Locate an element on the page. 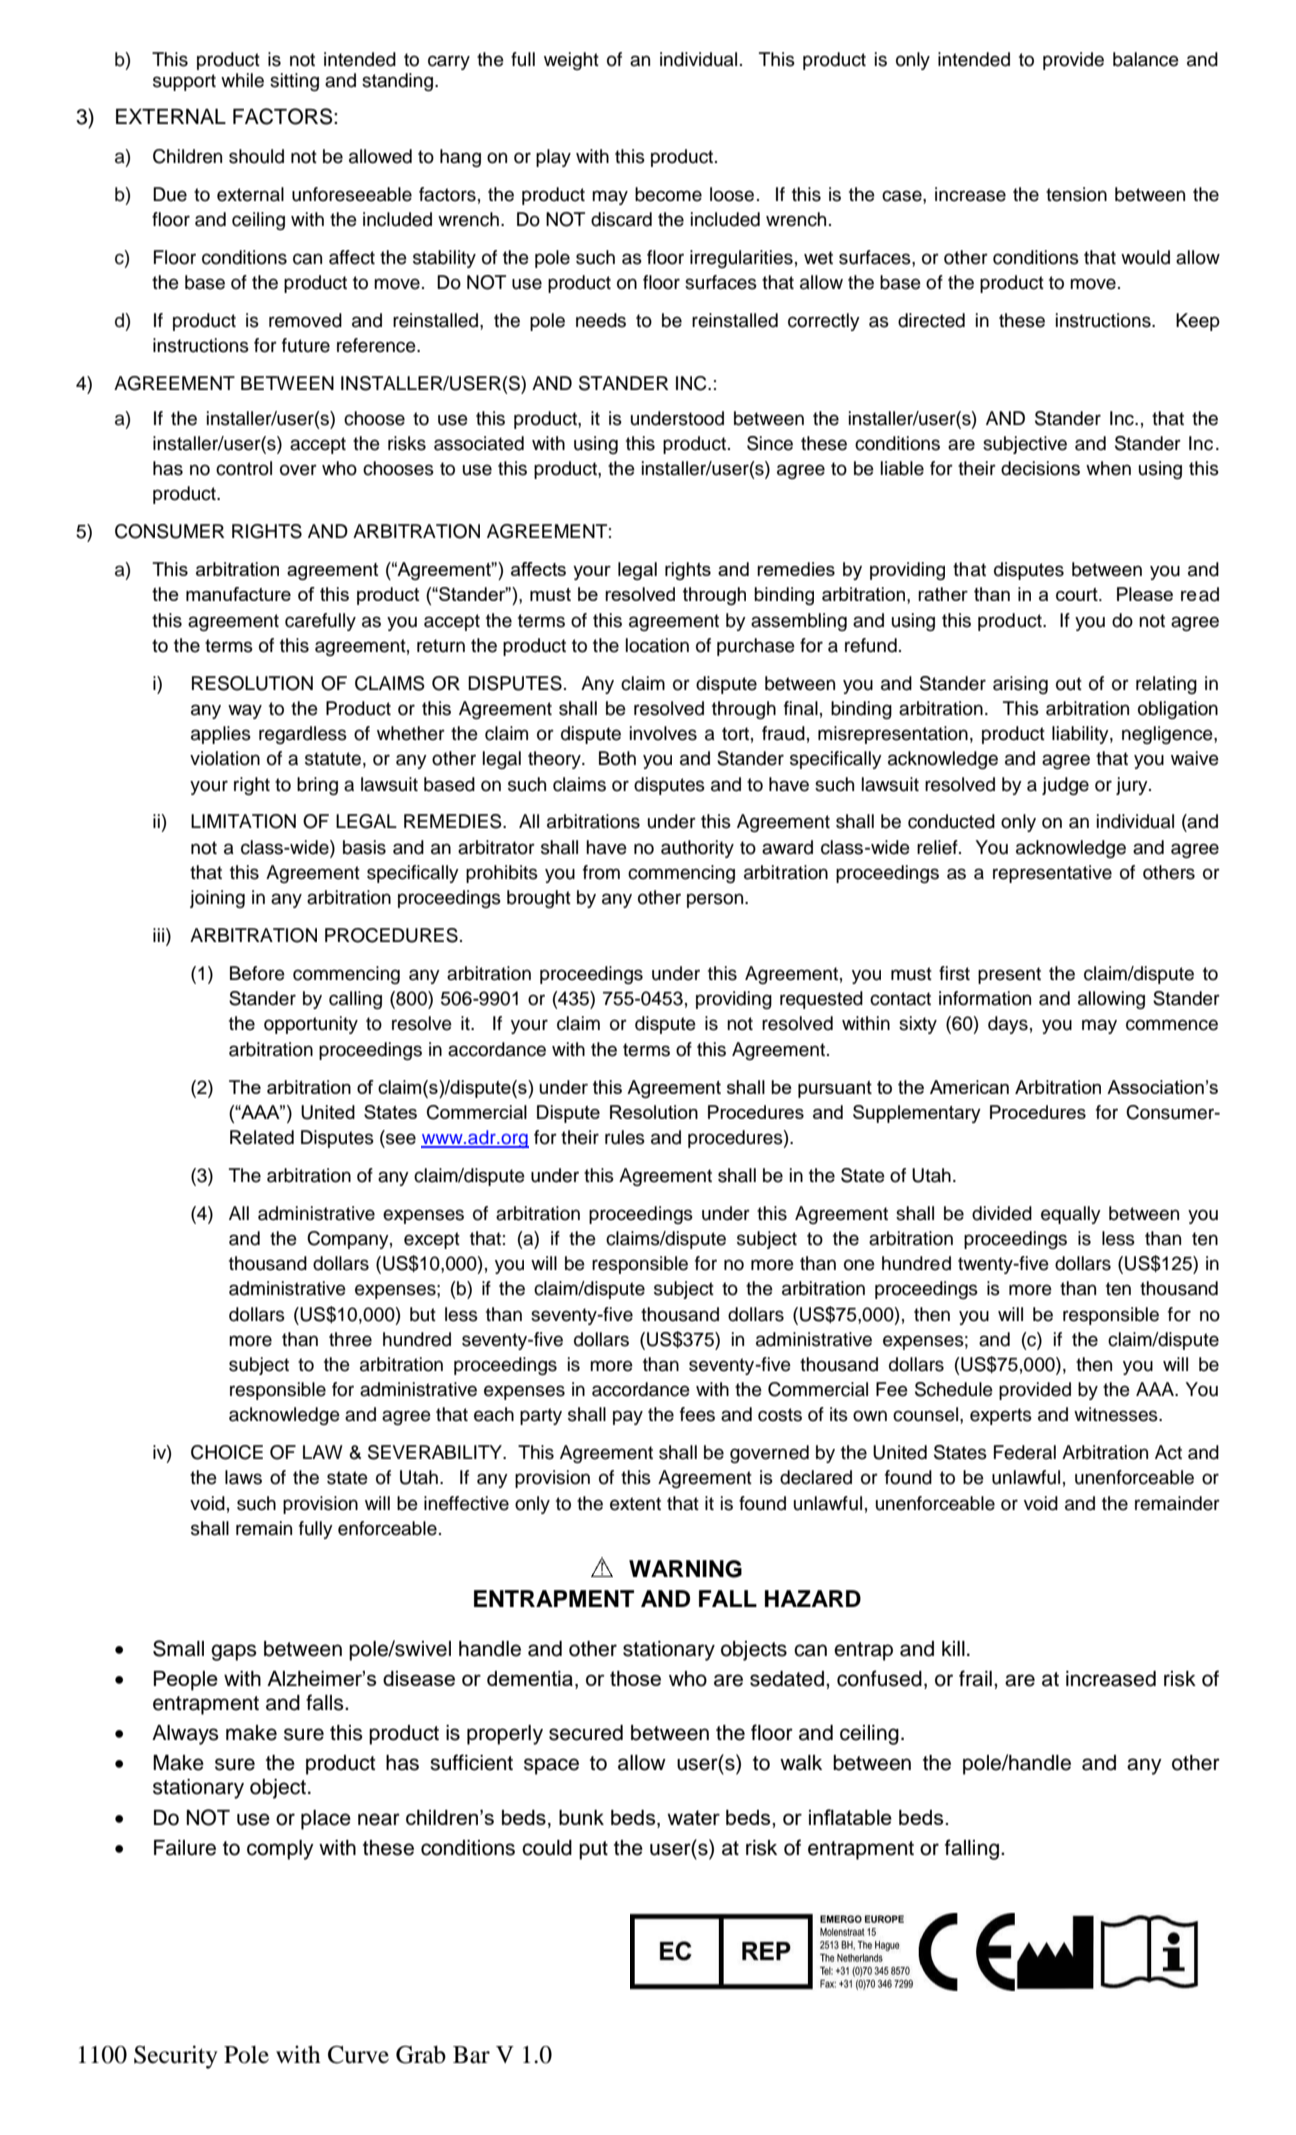 The height and width of the page is (2135, 1296). tension is located at coordinates (1076, 194).
